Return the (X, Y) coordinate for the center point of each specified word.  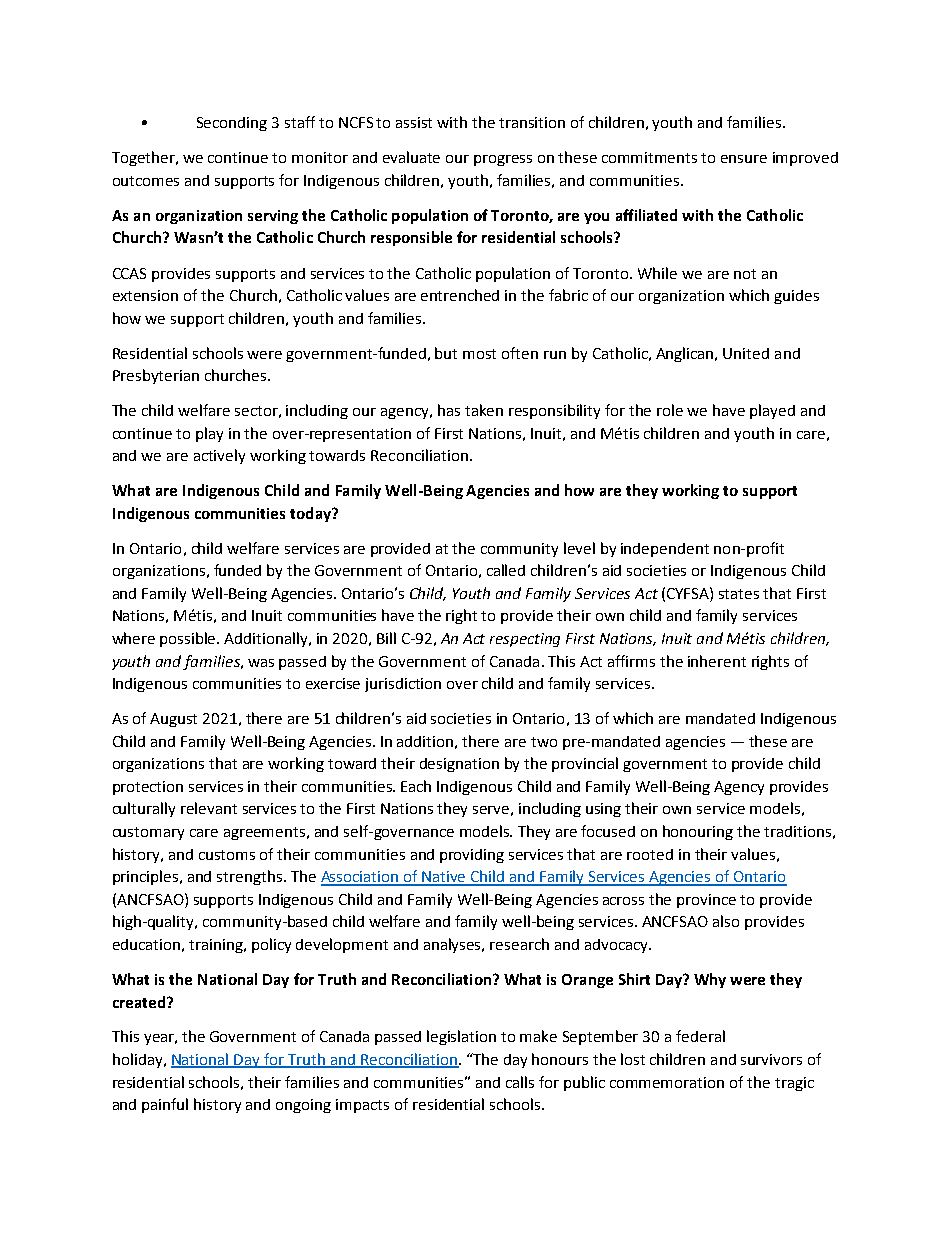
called (506, 570)
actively (219, 456)
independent (665, 550)
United (746, 353)
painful (165, 1105)
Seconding (232, 124)
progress (503, 160)
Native (445, 878)
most (479, 354)
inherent (717, 661)
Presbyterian (156, 376)
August (173, 720)
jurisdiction (403, 685)
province (706, 901)
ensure (744, 159)
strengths (251, 877)
